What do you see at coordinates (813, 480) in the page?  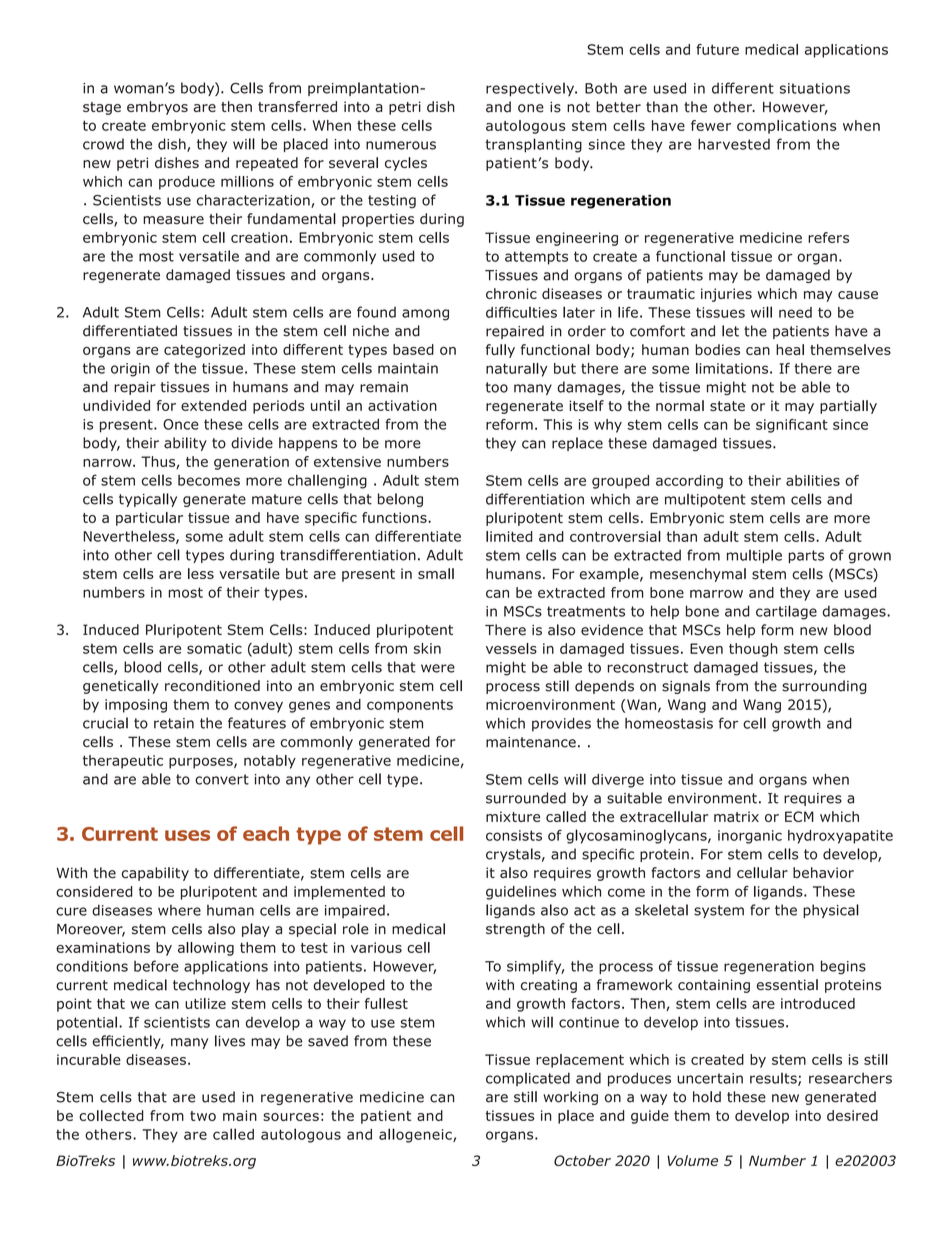 I see `abilities` at bounding box center [813, 480].
